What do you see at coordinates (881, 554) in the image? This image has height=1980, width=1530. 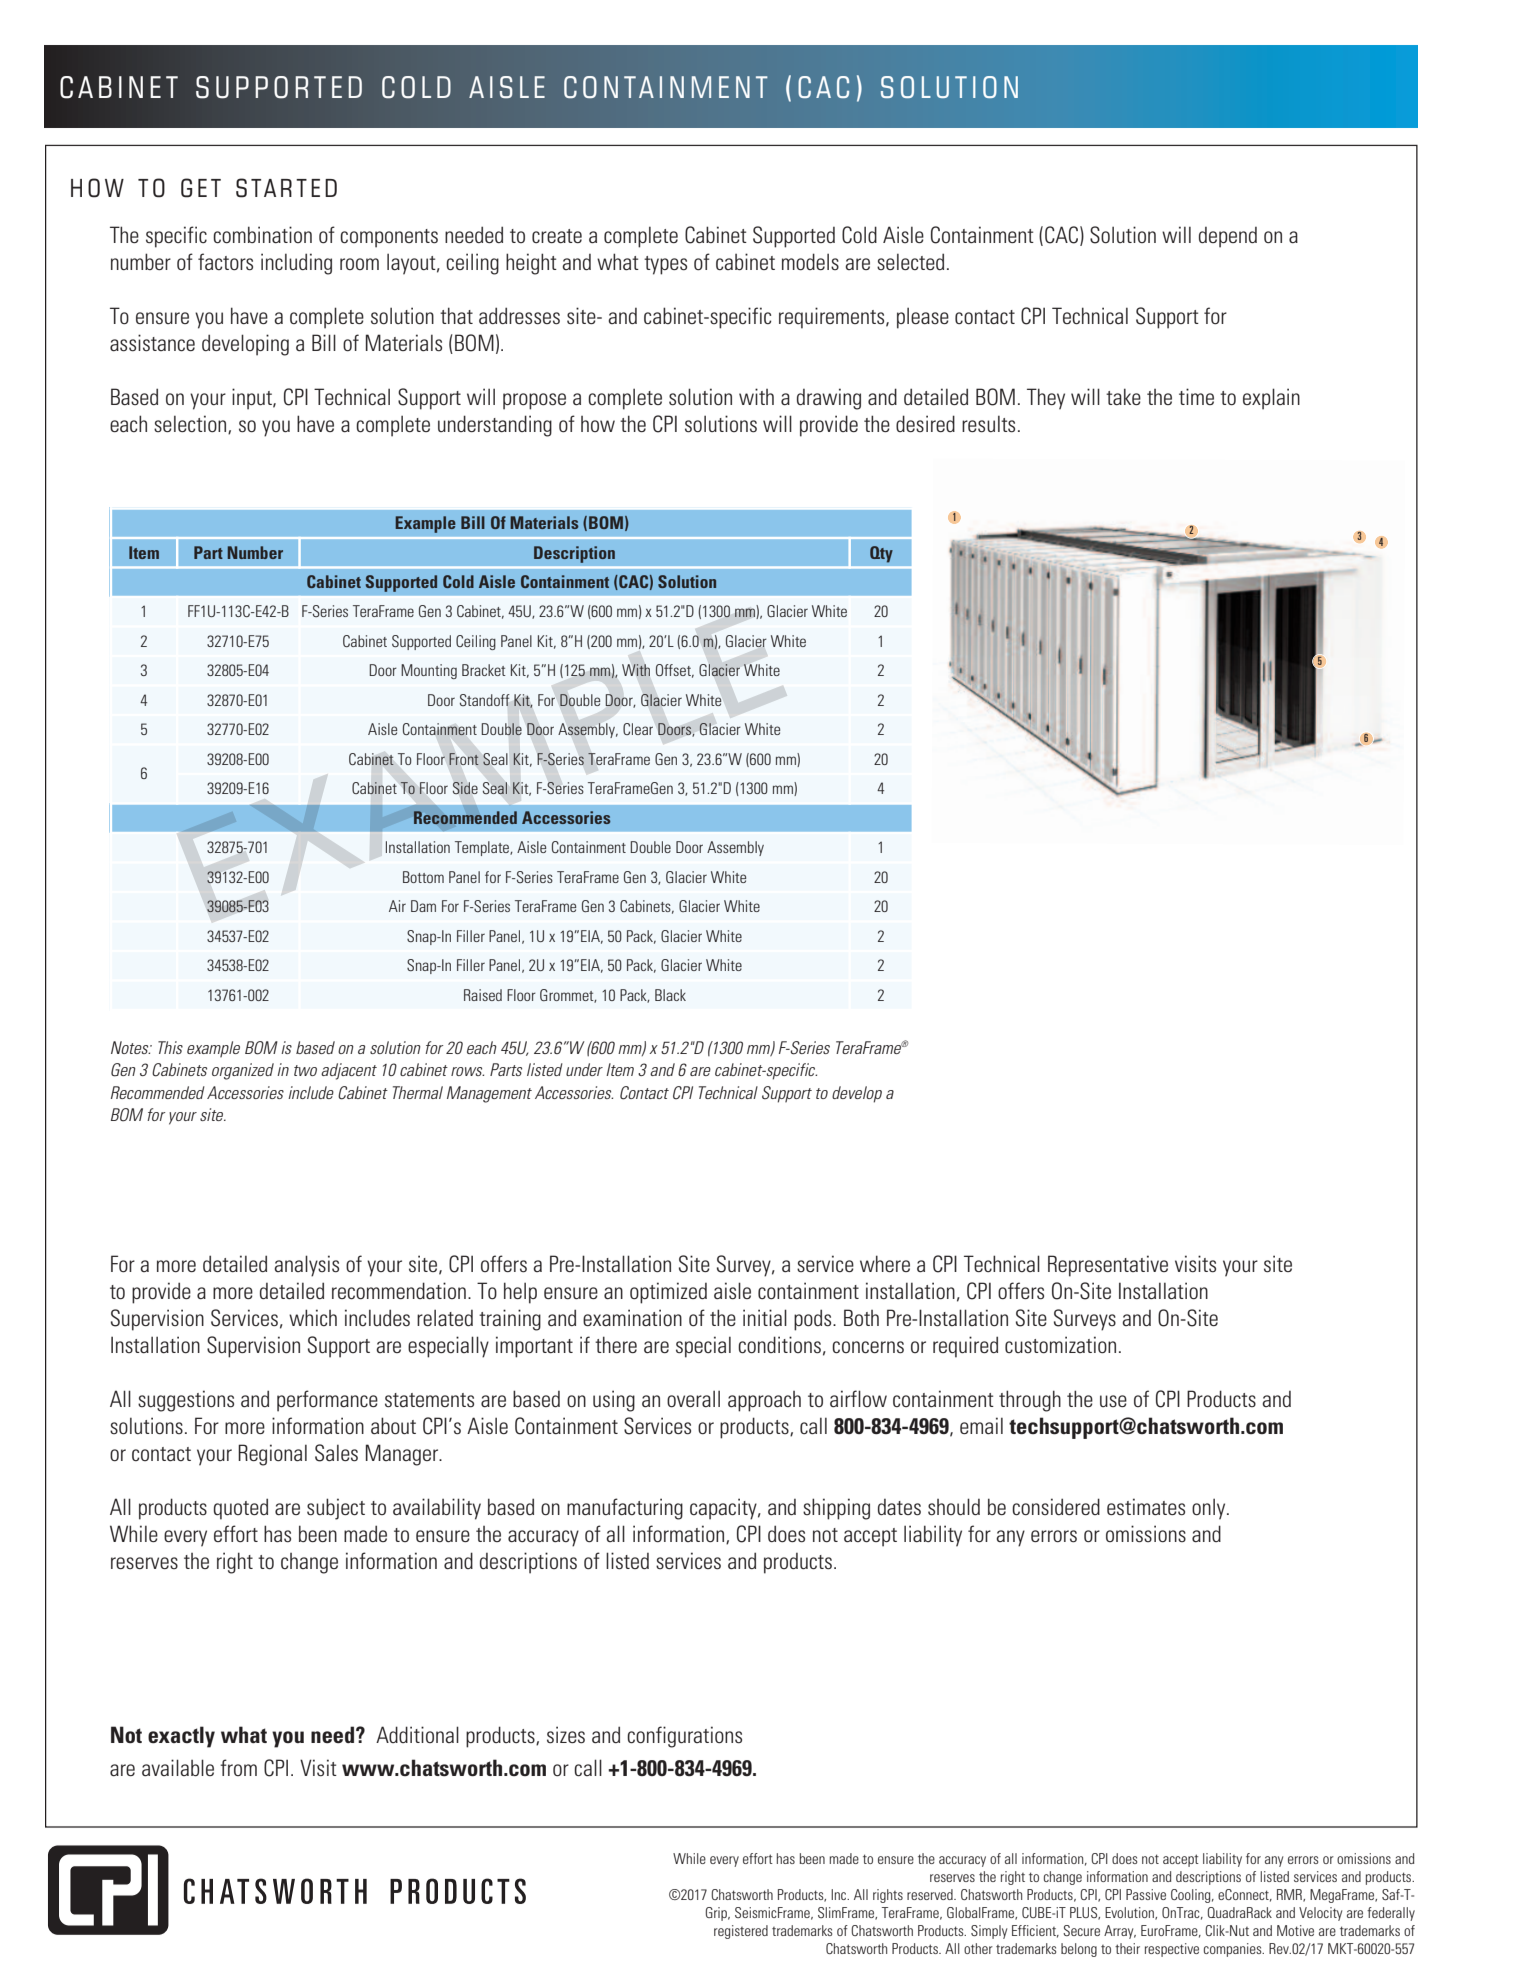 I see `Qty` at bounding box center [881, 554].
